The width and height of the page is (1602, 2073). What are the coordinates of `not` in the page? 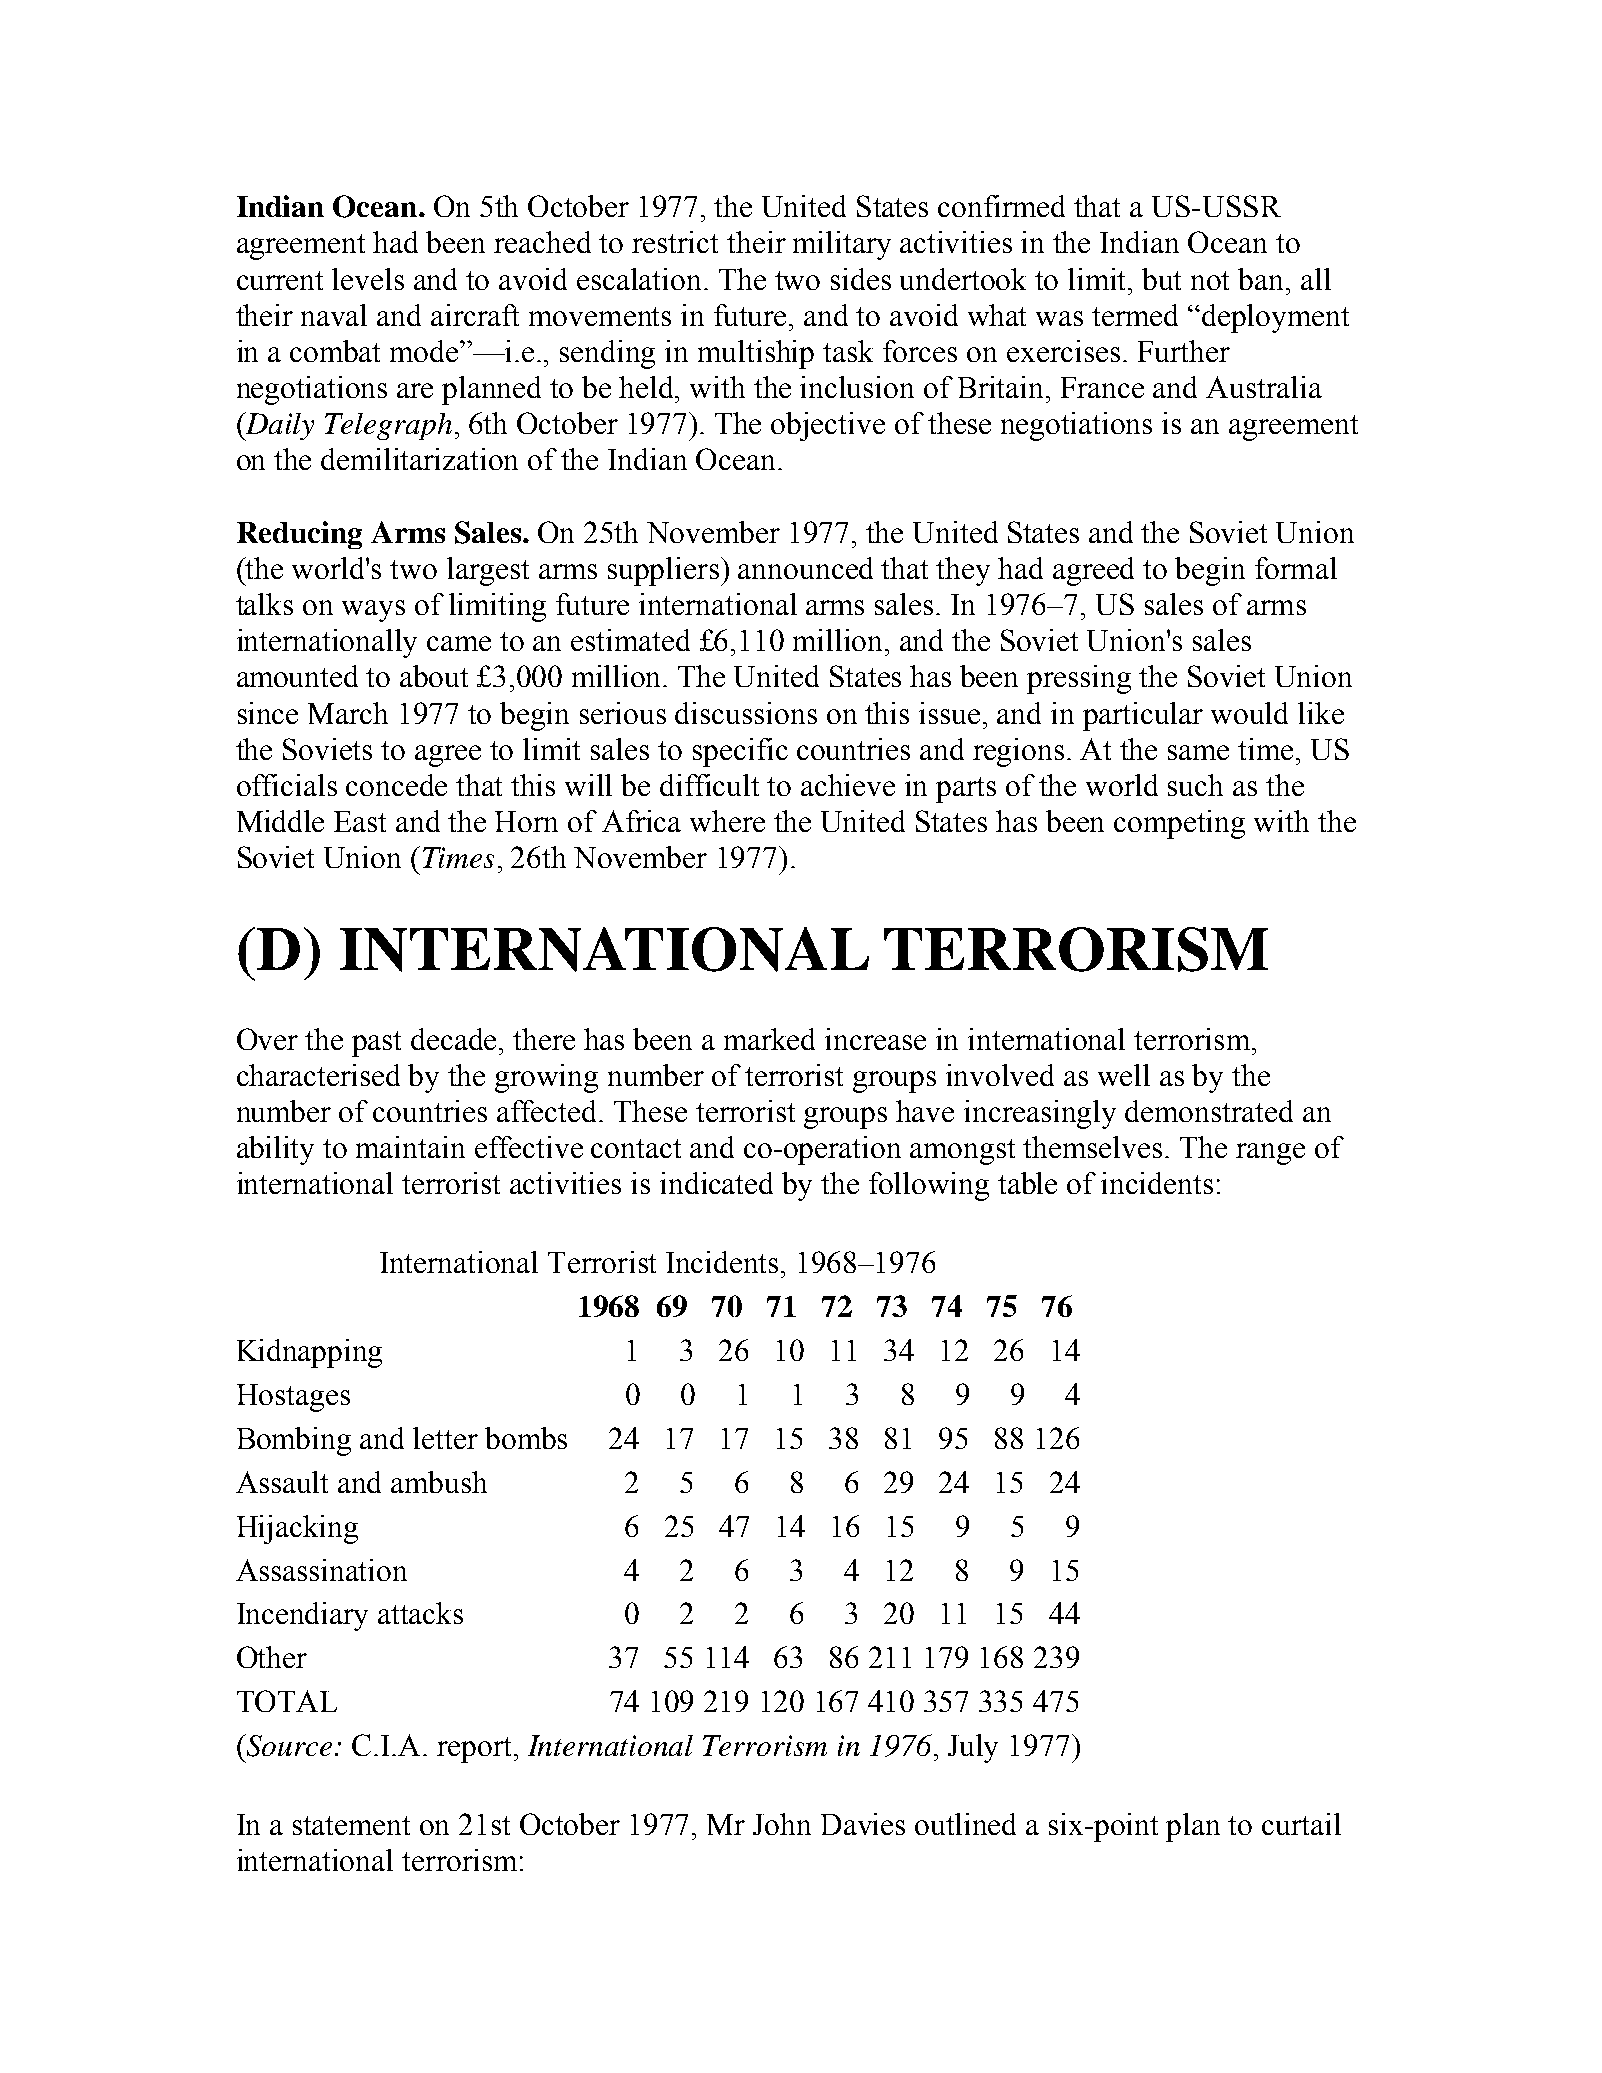 It's located at (1210, 280).
